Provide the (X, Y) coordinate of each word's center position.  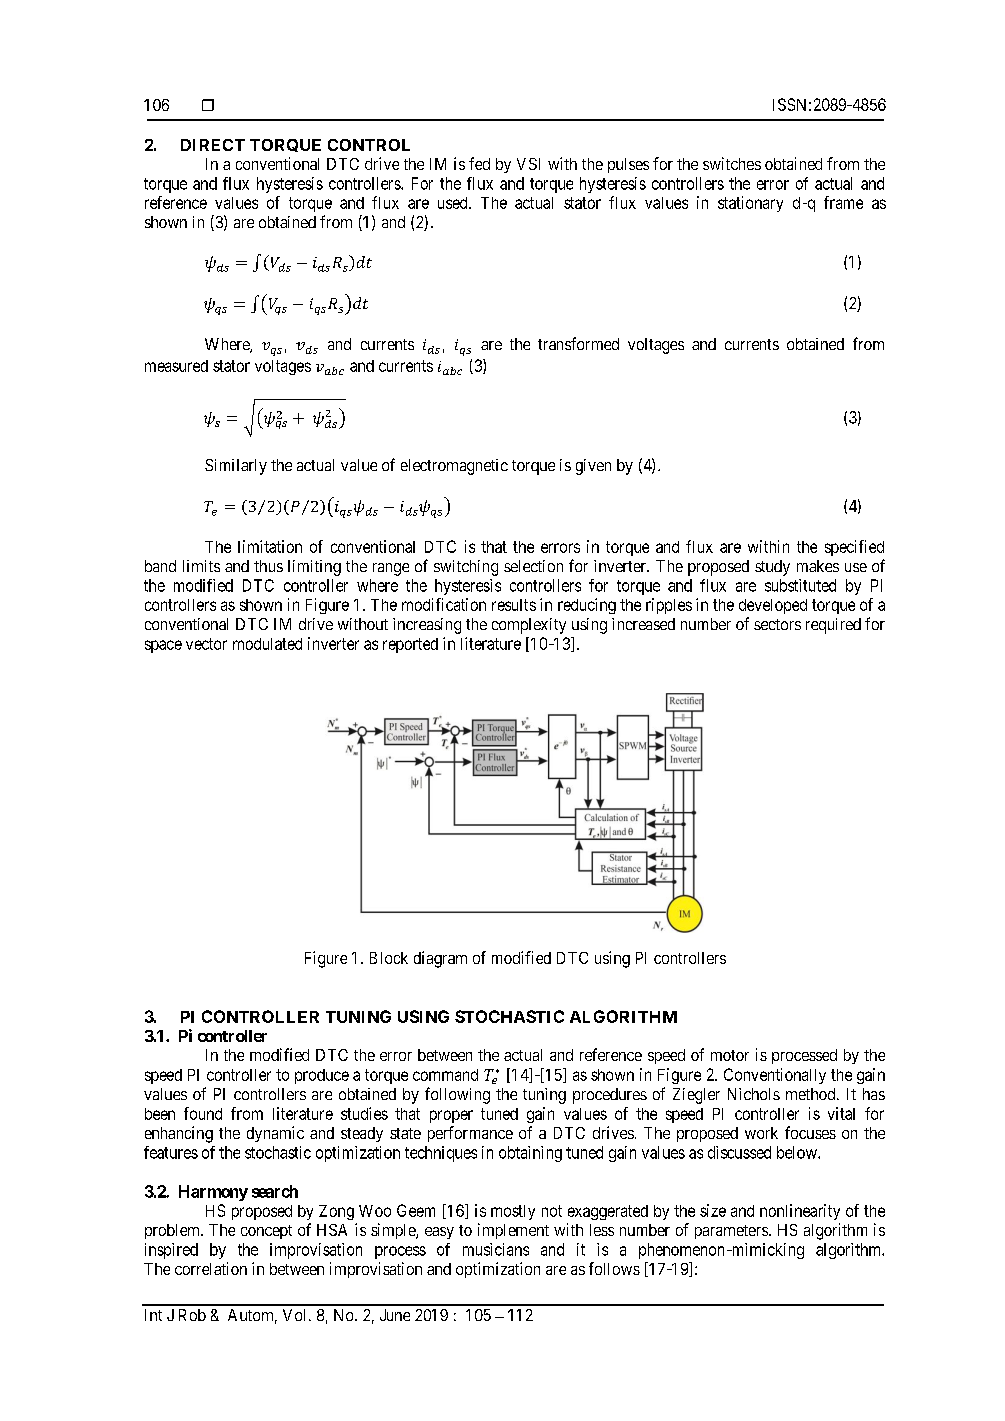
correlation (211, 1268)
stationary (750, 204)
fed (479, 163)
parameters (731, 1232)
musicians (496, 1249)
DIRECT (213, 145)
